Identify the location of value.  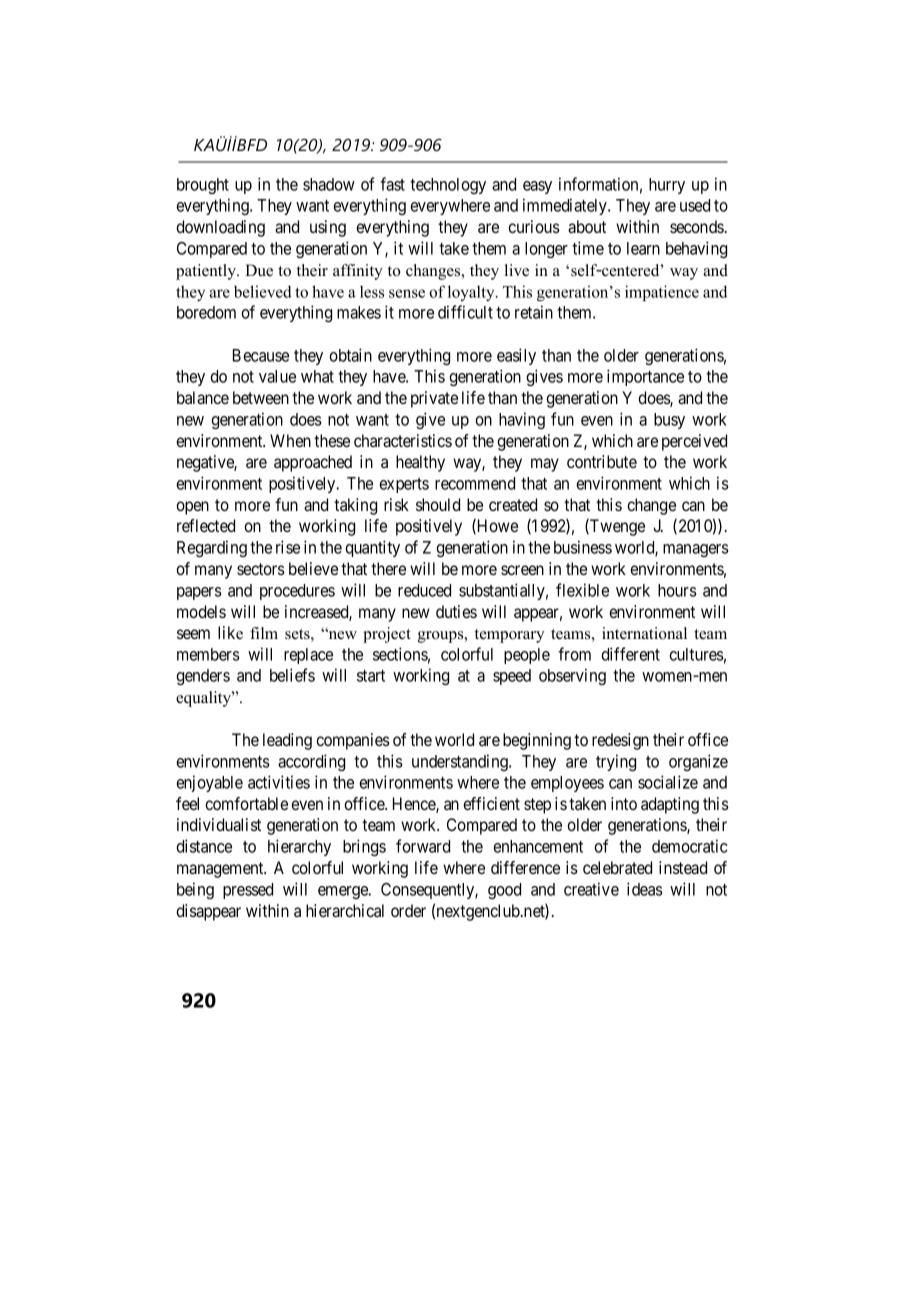
(277, 376).
